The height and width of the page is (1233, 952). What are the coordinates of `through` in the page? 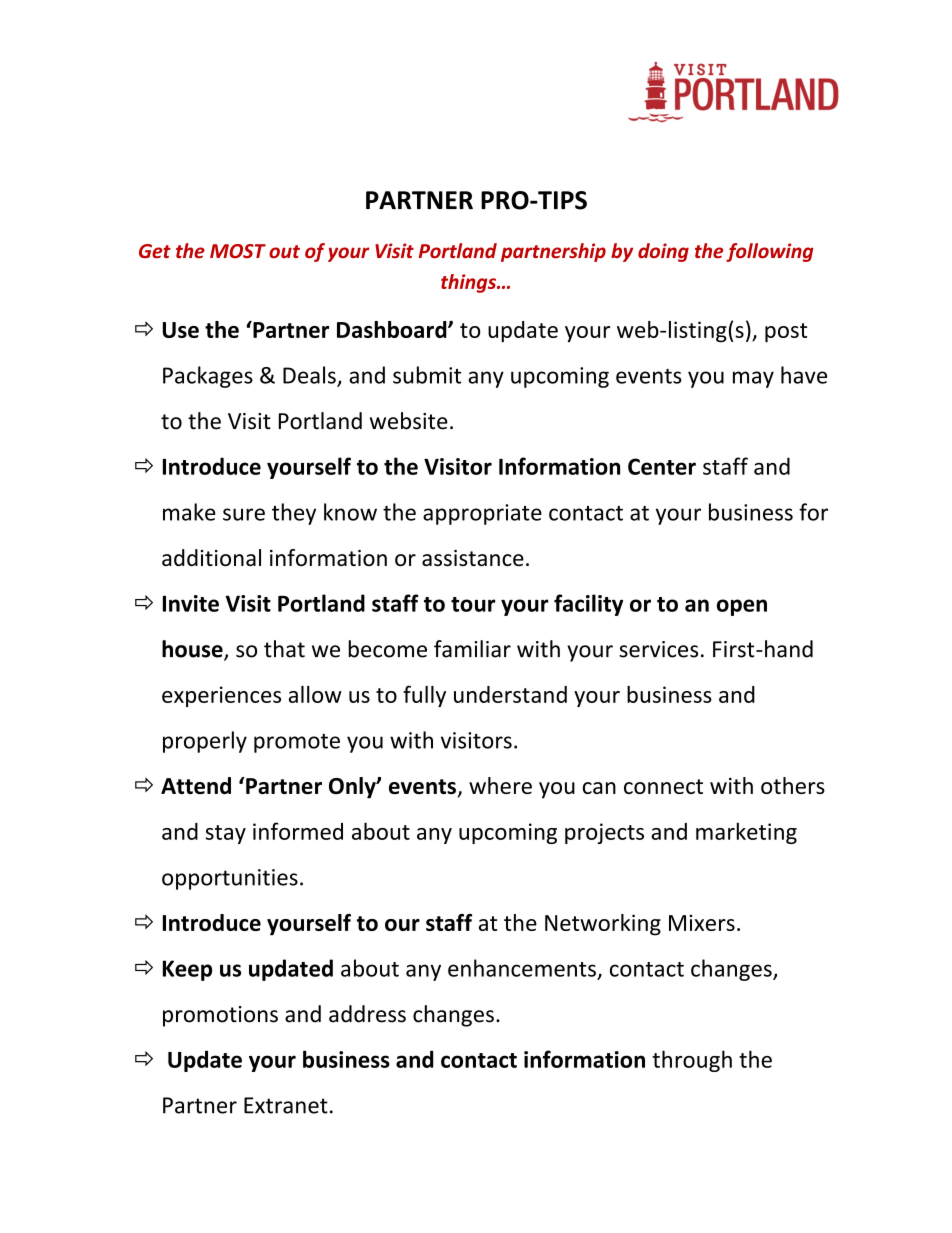 It's located at (692, 1061).
